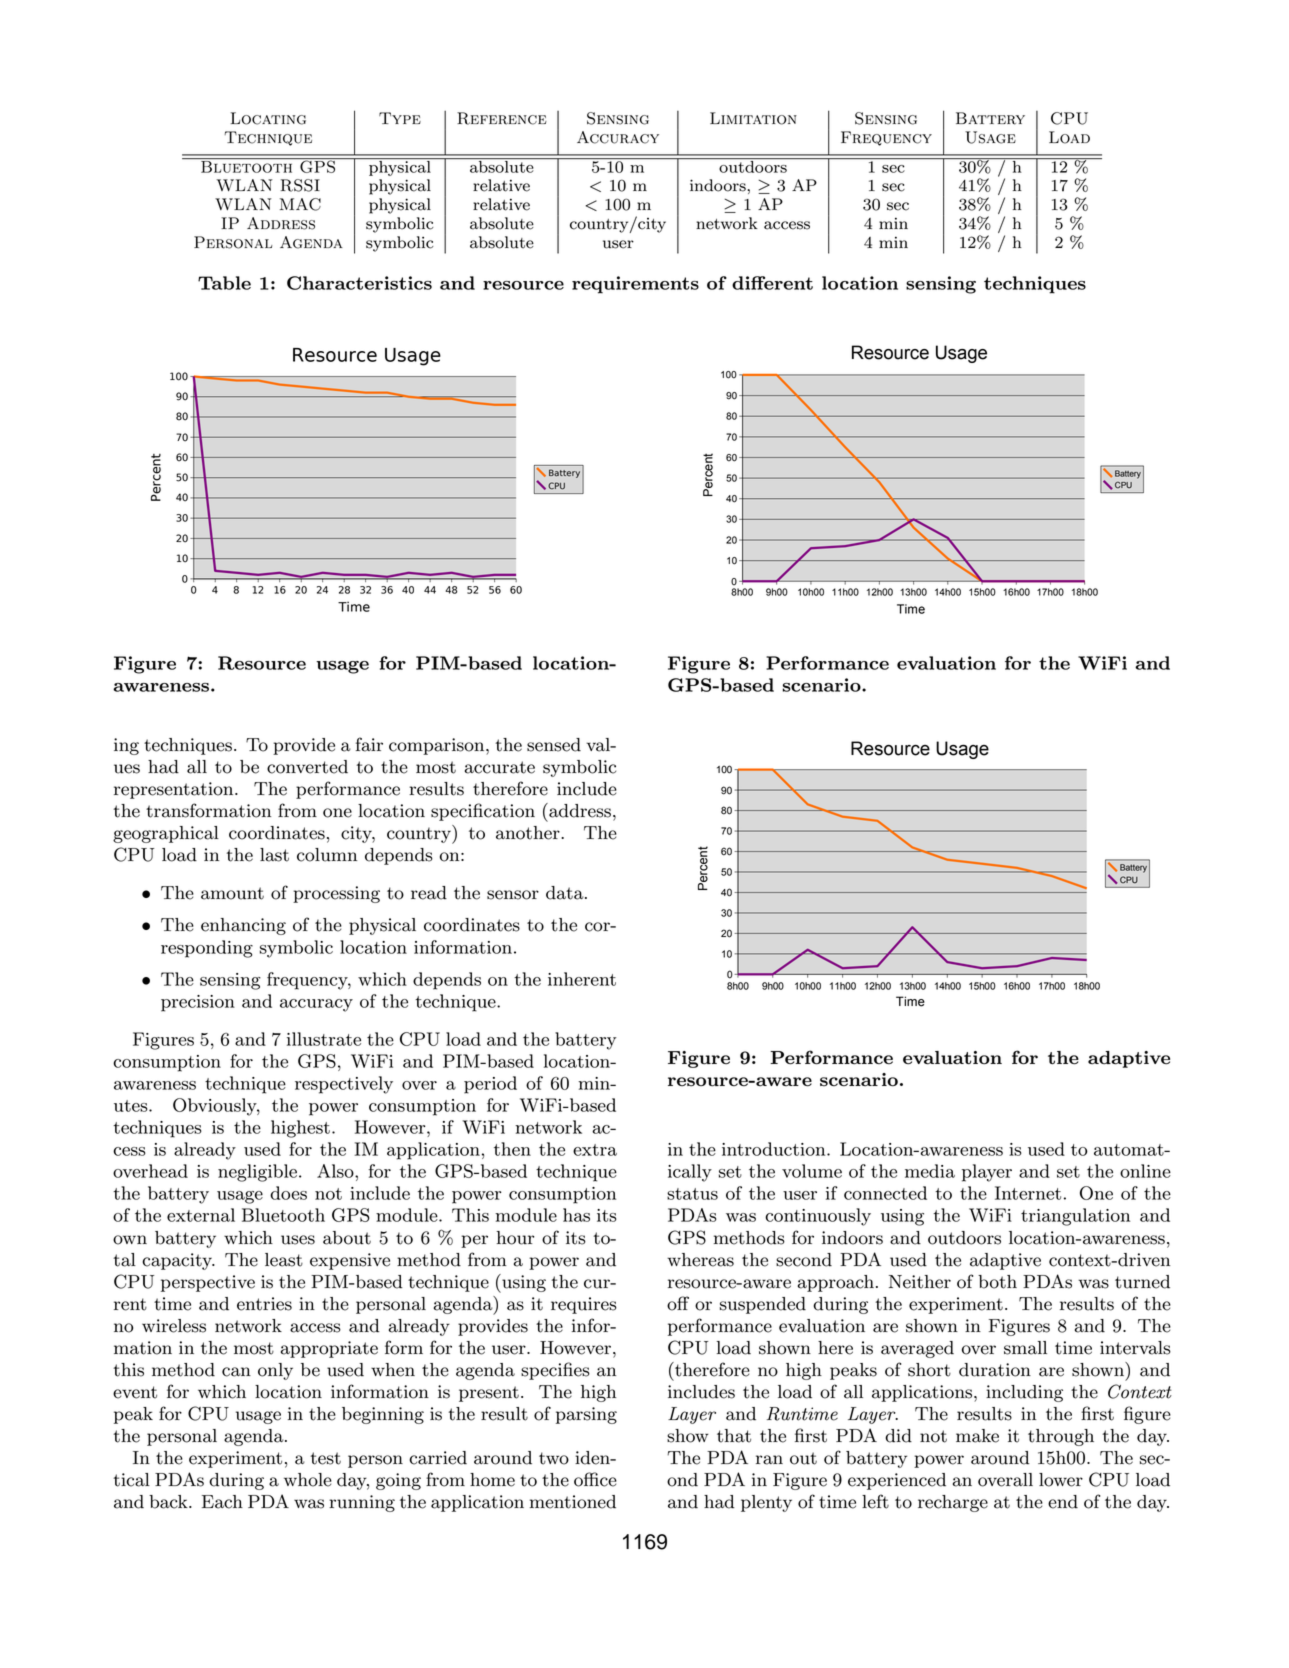 Image resolution: width=1289 pixels, height=1668 pixels. What do you see at coordinates (930, 1171) in the screenshot?
I see `media` at bounding box center [930, 1171].
